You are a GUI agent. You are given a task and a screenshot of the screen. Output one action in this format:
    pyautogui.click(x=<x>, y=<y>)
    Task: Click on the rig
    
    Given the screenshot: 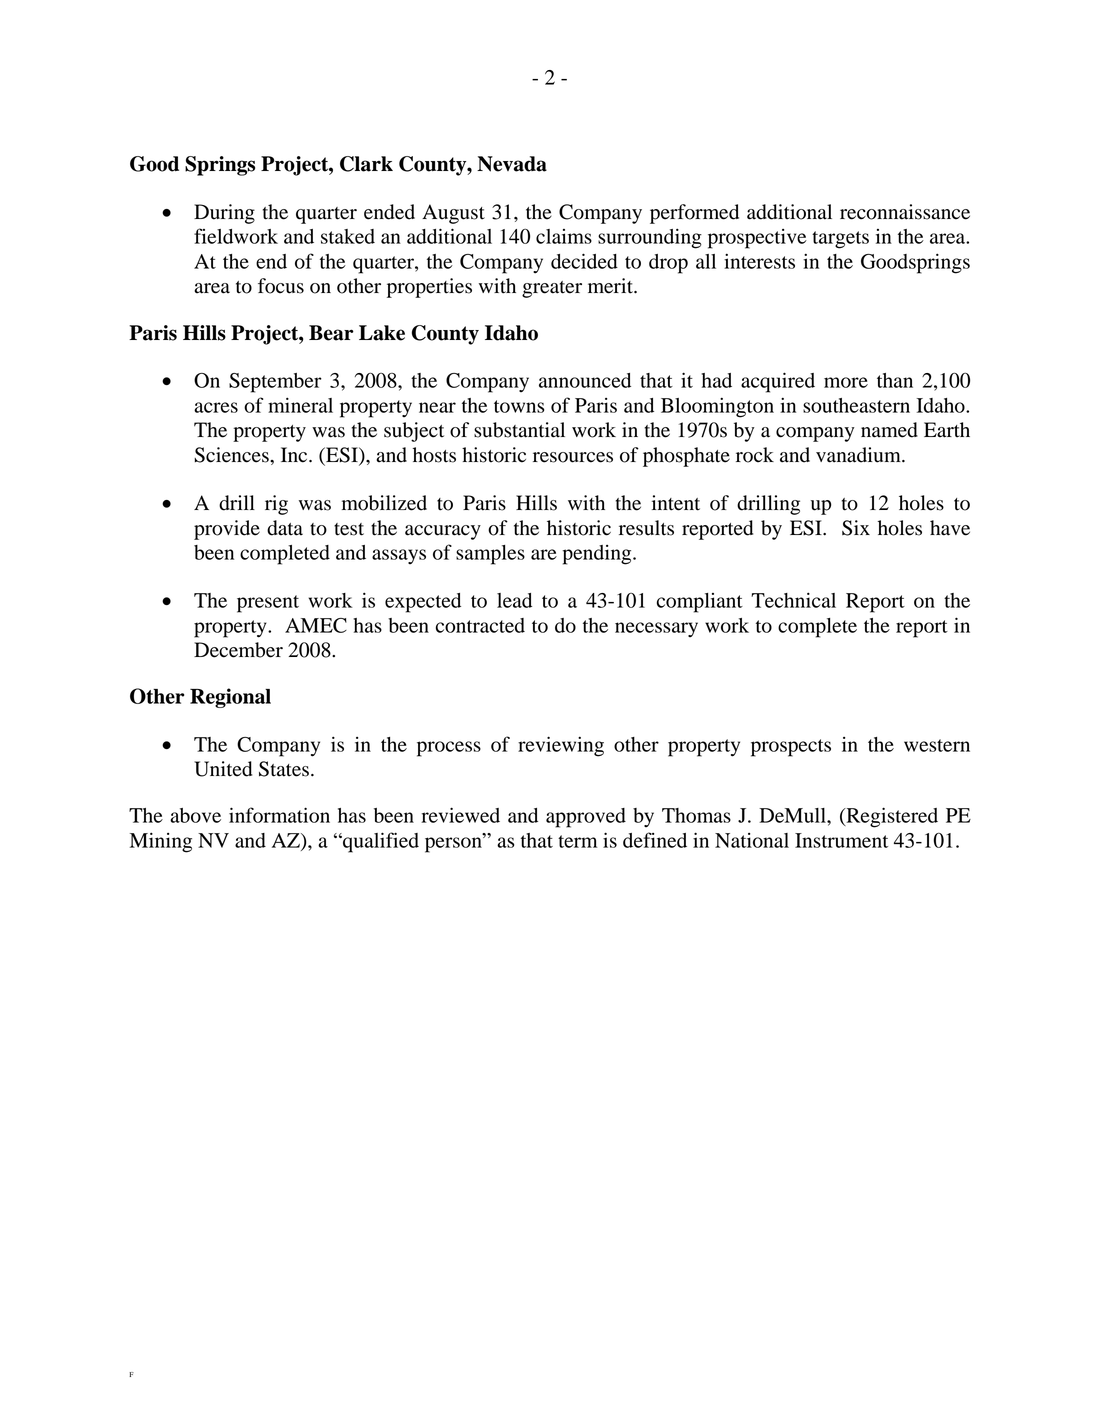 What is the action you would take?
    pyautogui.click(x=276, y=505)
